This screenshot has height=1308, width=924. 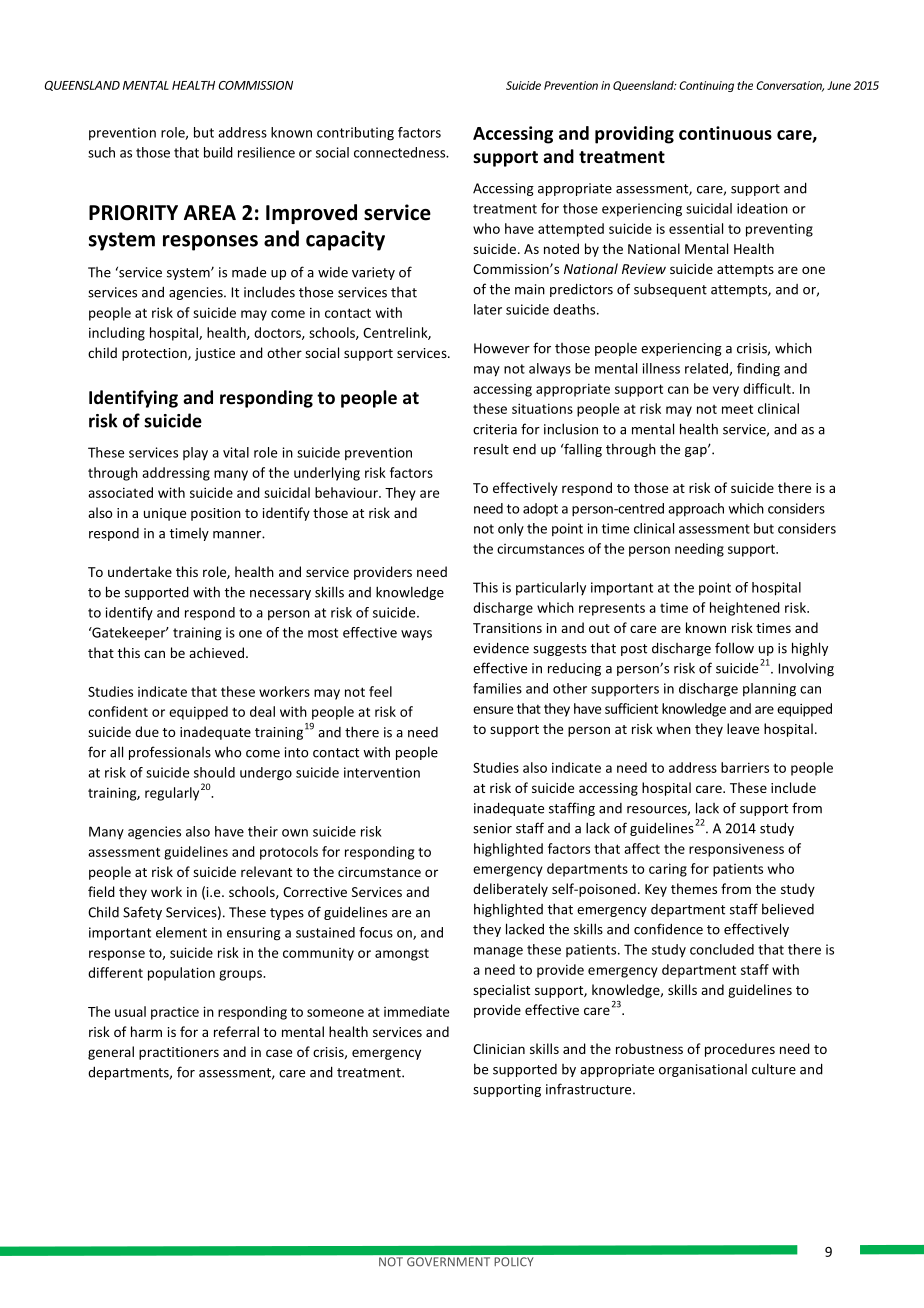 What do you see at coordinates (502, 348) in the screenshot?
I see `However` at bounding box center [502, 348].
